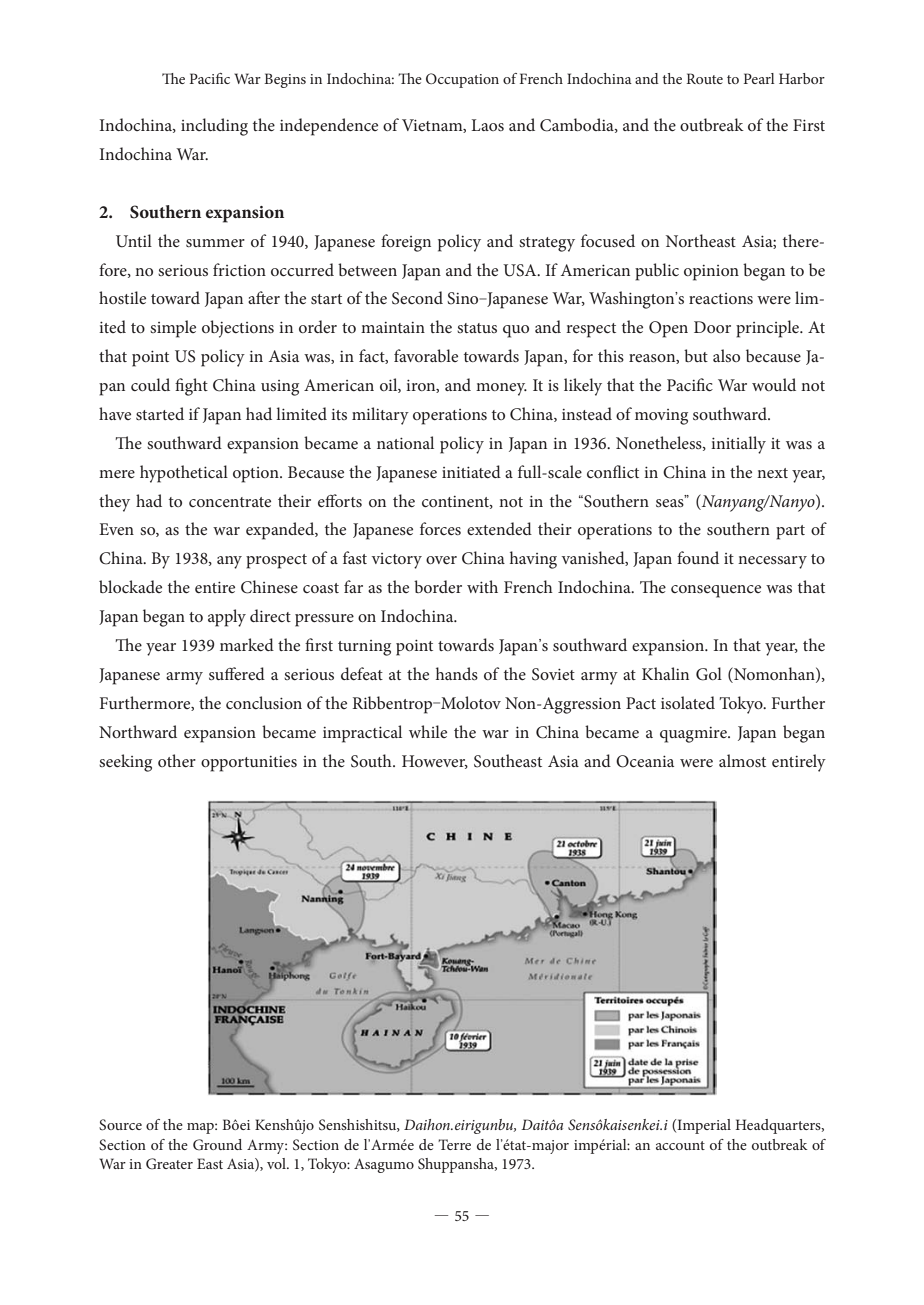 The height and width of the image is (1305, 924). I want to click on initiated, so click(471, 471).
